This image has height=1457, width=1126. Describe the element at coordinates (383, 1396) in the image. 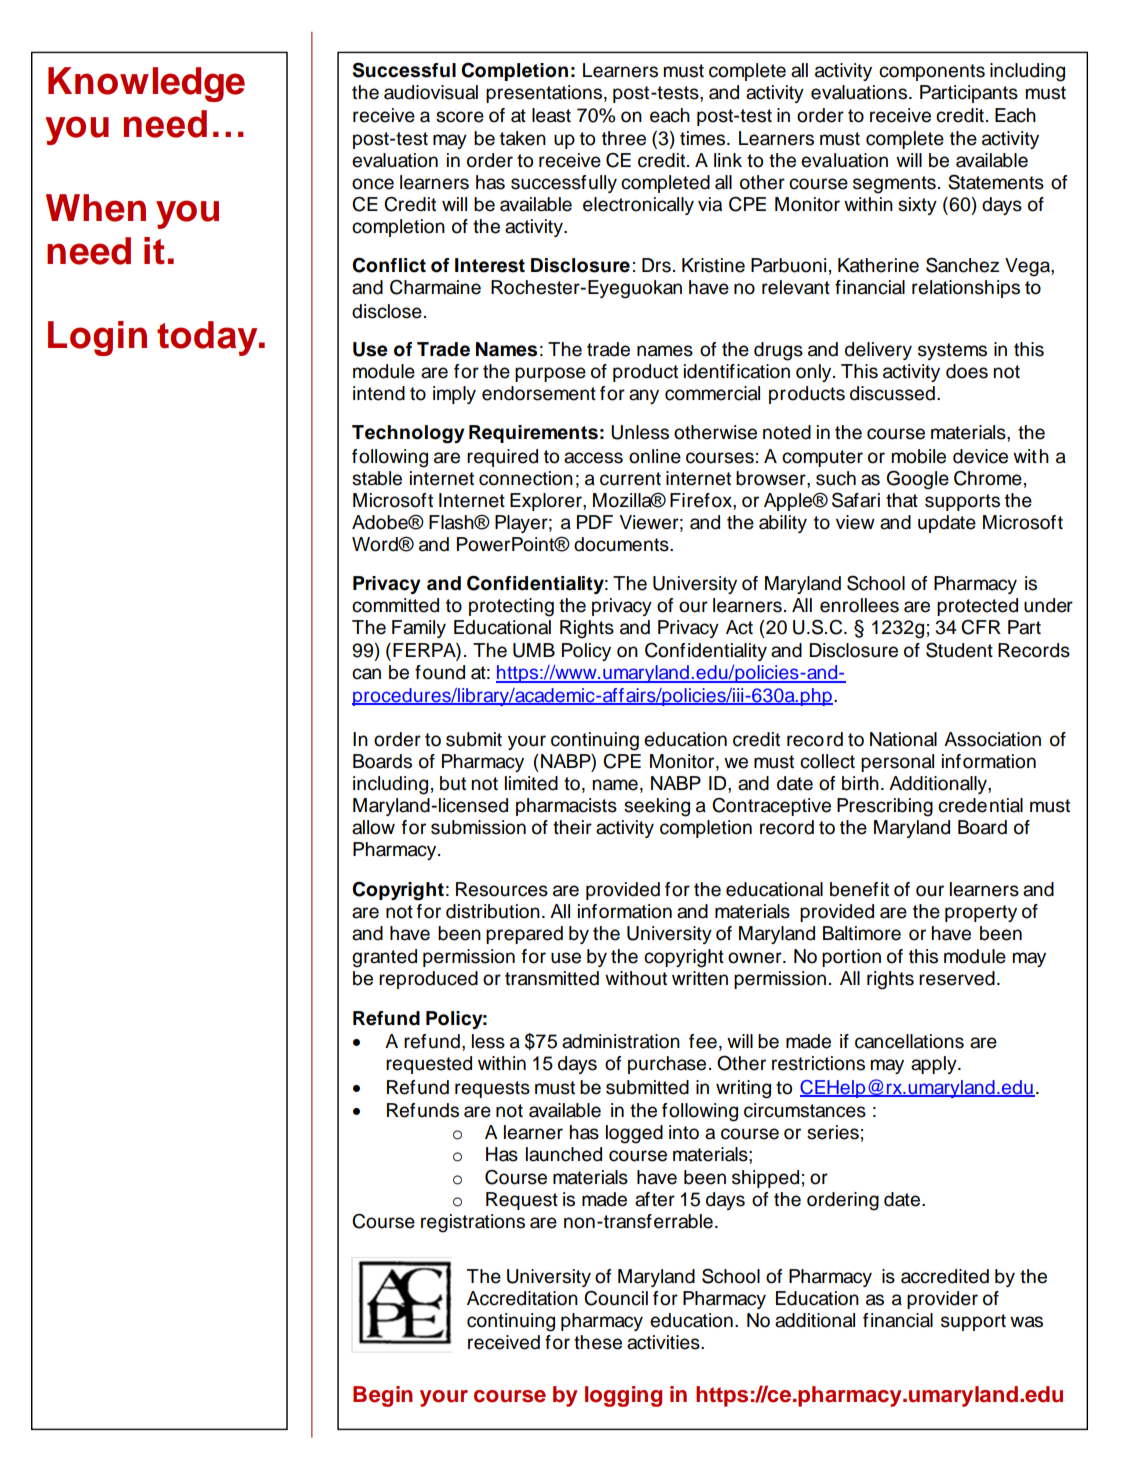

I see `Begin` at that location.
